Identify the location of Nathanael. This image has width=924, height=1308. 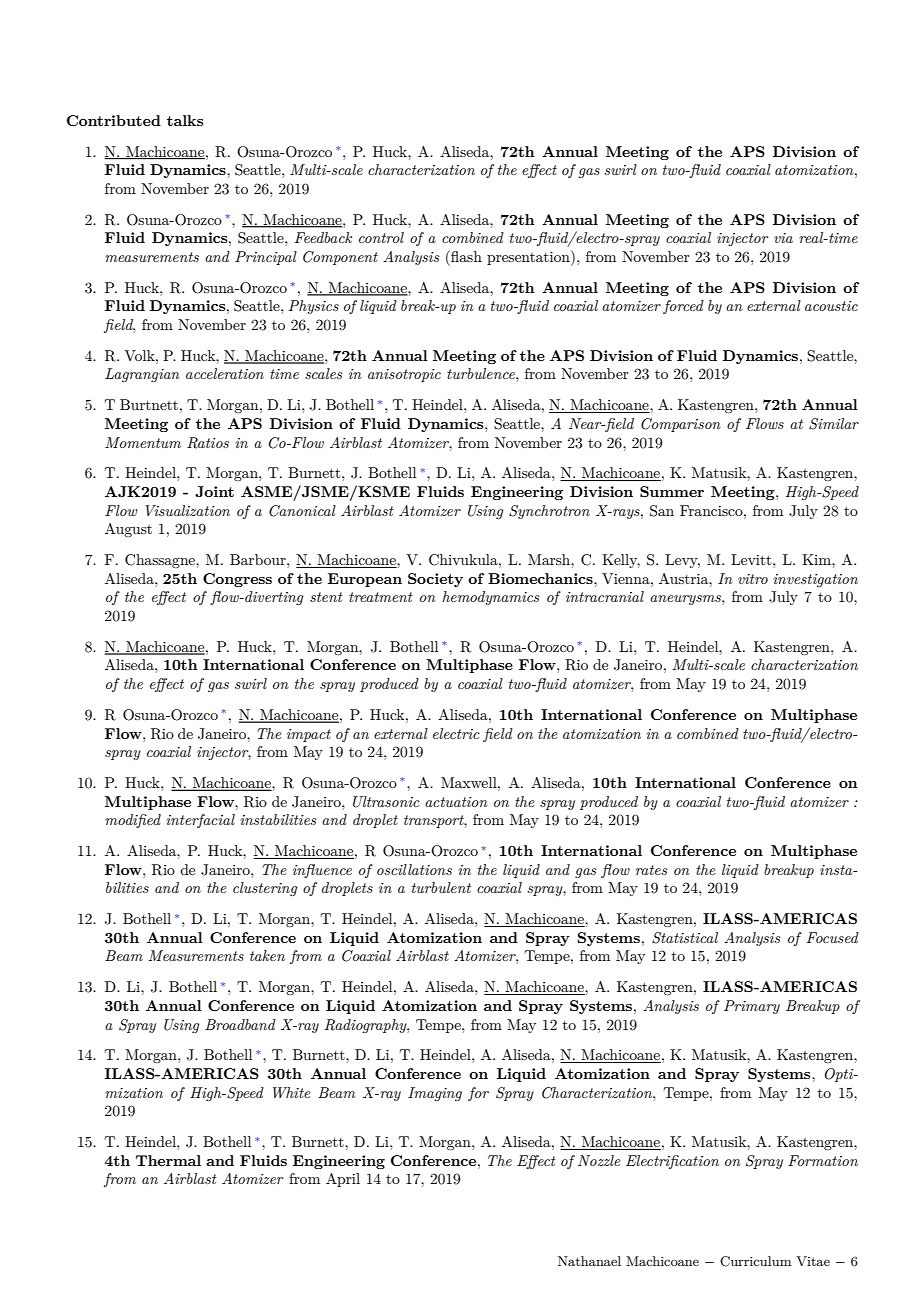
(589, 1261).
